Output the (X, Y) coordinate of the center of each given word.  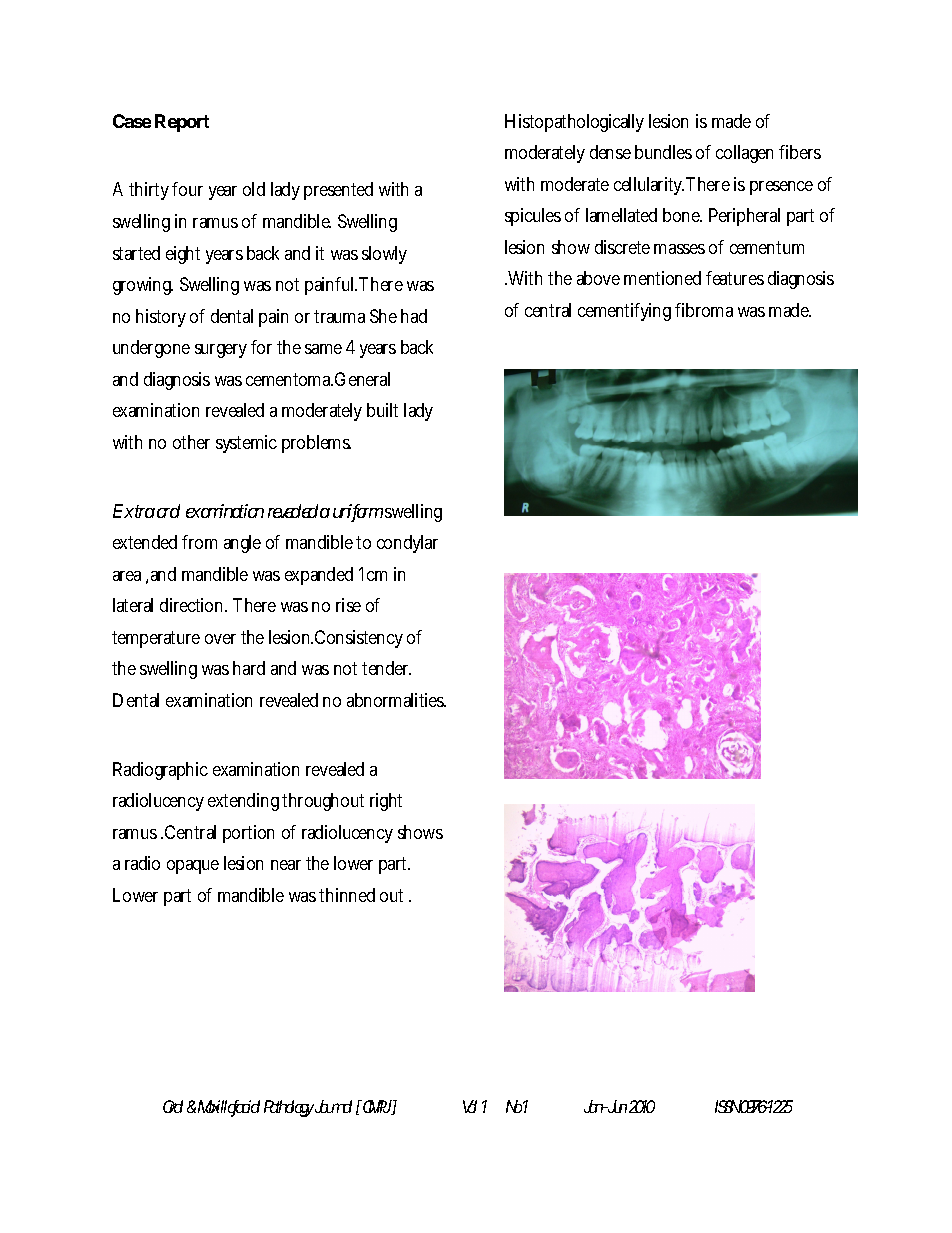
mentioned (662, 278)
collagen (744, 154)
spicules (533, 217)
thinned (347, 895)
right (386, 802)
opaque (193, 867)
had (414, 316)
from (199, 542)
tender (386, 668)
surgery (221, 351)
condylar (407, 544)
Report (182, 123)
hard (249, 668)
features (735, 278)
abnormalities (396, 700)
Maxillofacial (229, 1108)
